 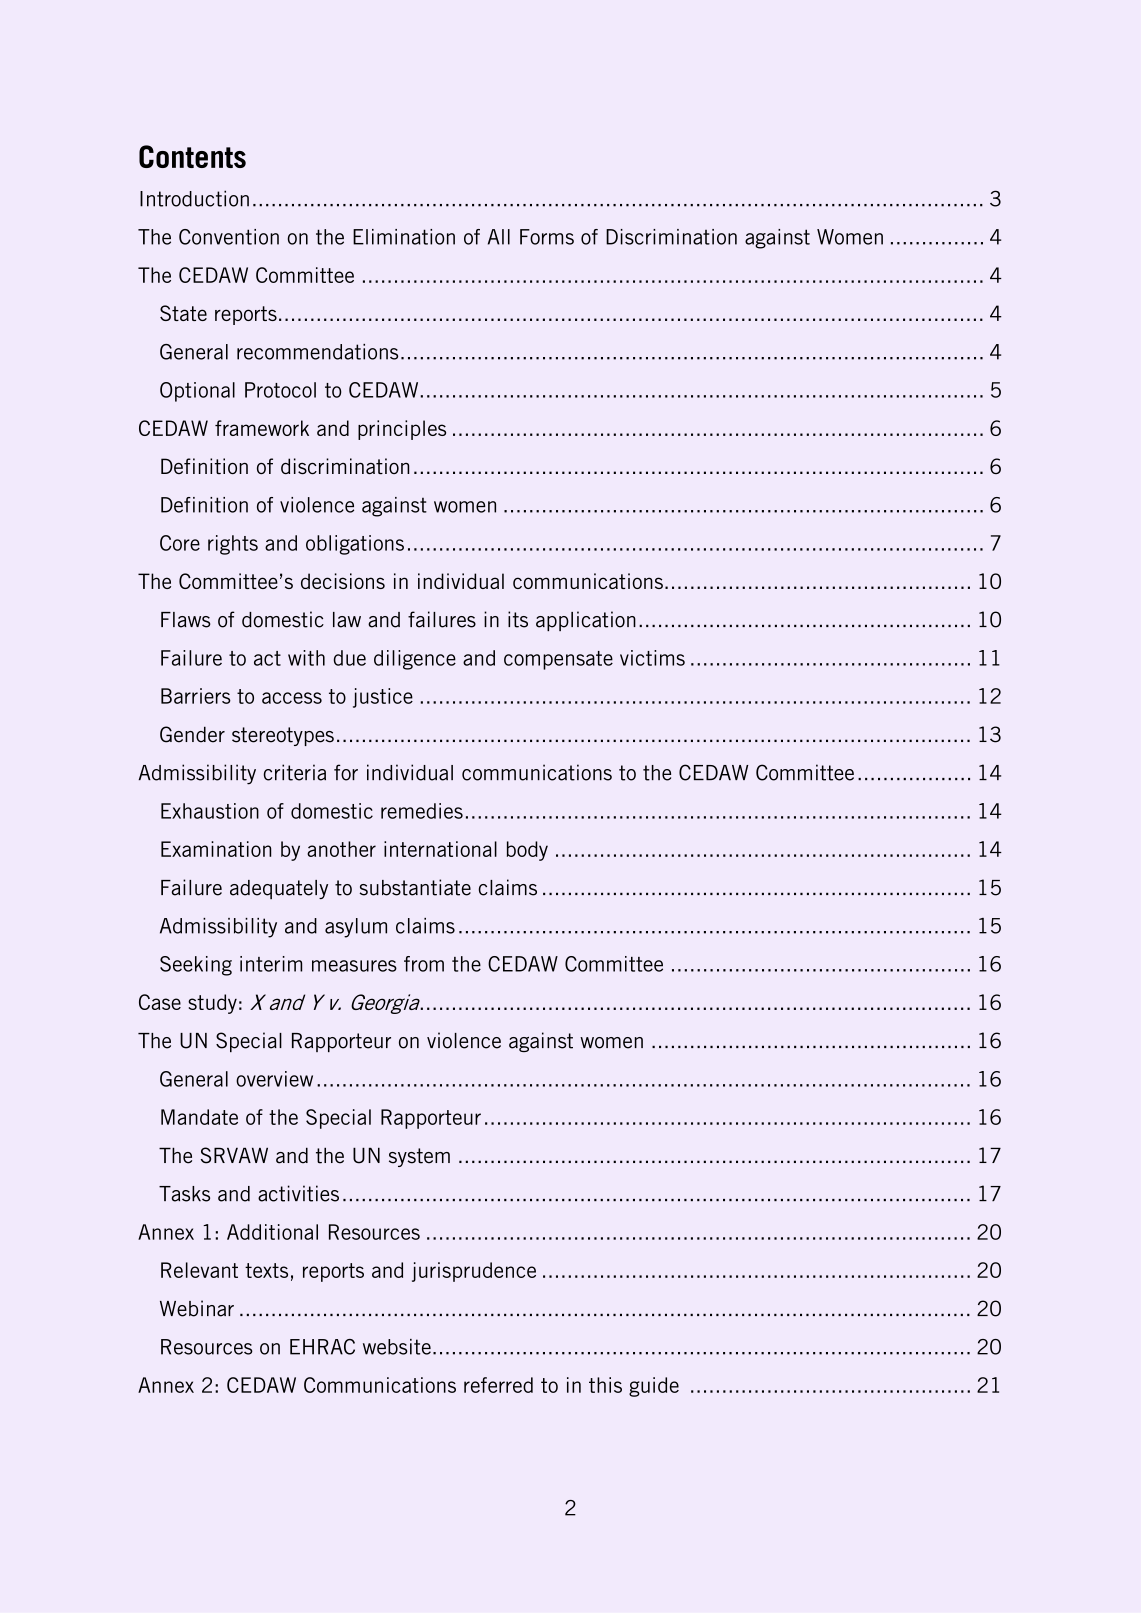 I want to click on from, so click(x=424, y=964).
